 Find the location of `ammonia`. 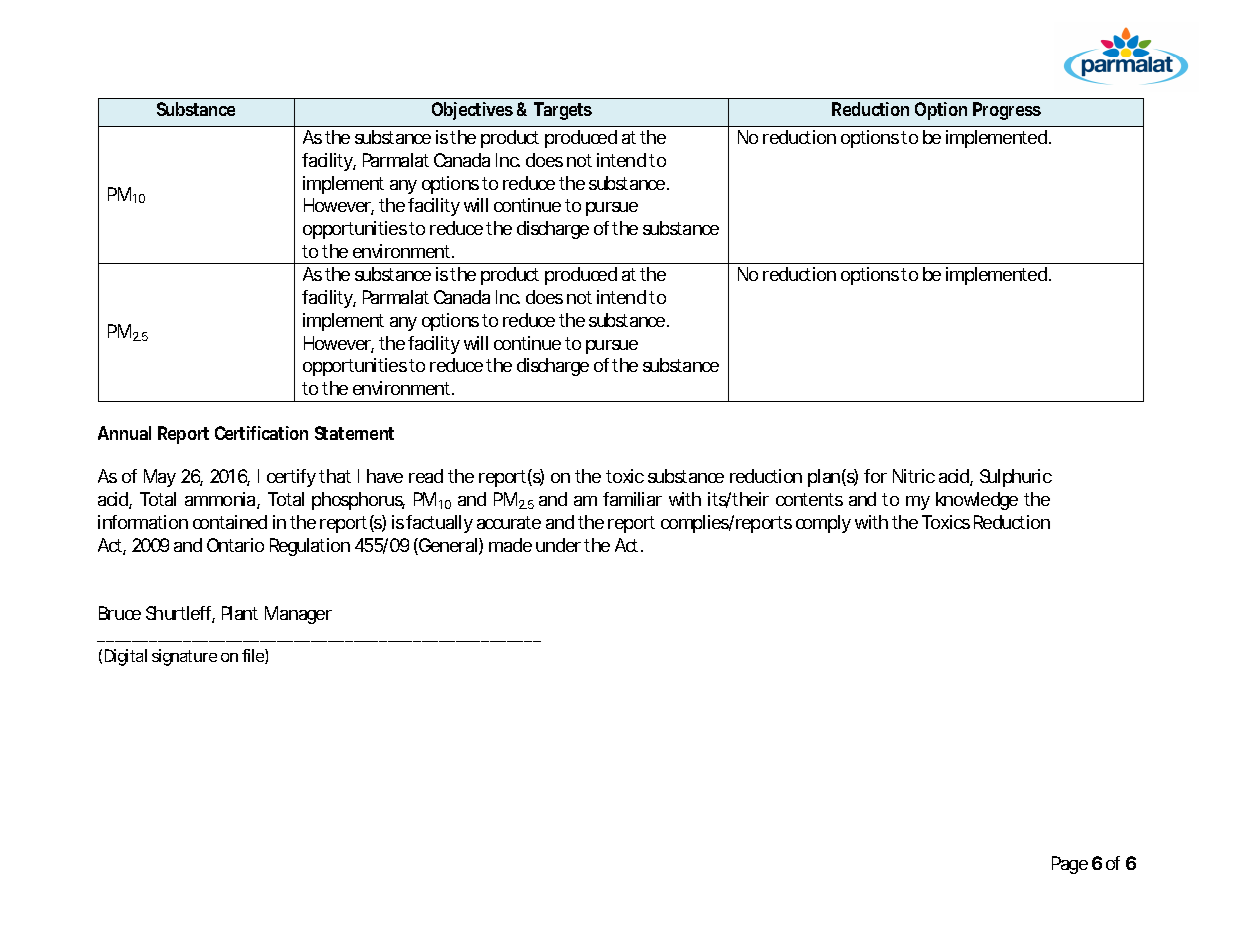

ammonia is located at coordinates (221, 500).
